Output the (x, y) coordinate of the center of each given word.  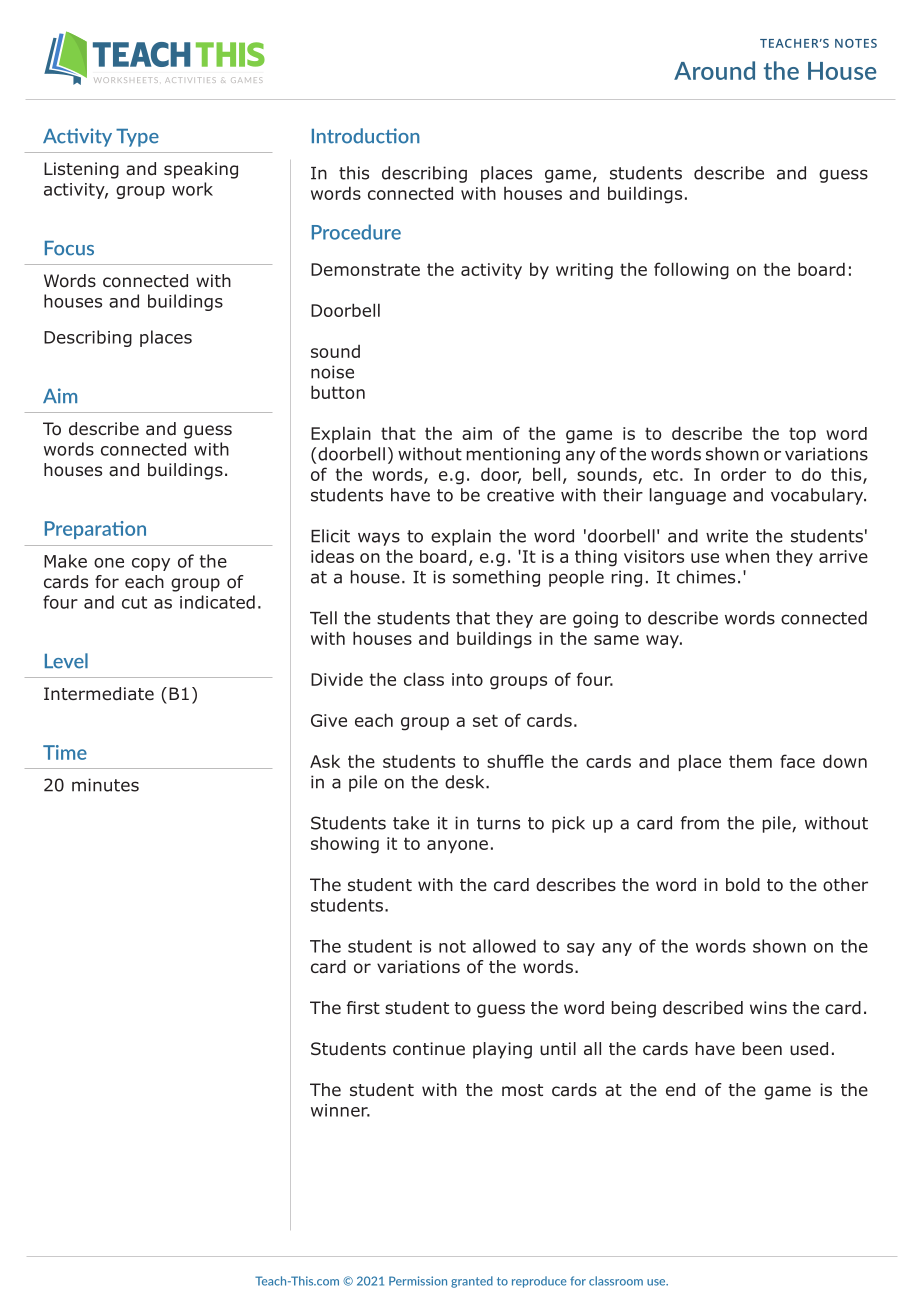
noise (332, 372)
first (363, 1007)
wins (768, 1007)
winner (340, 1110)
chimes (706, 577)
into (467, 679)
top (802, 435)
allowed (504, 946)
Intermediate (99, 694)
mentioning (513, 455)
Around (714, 70)
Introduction (366, 136)
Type (137, 138)
